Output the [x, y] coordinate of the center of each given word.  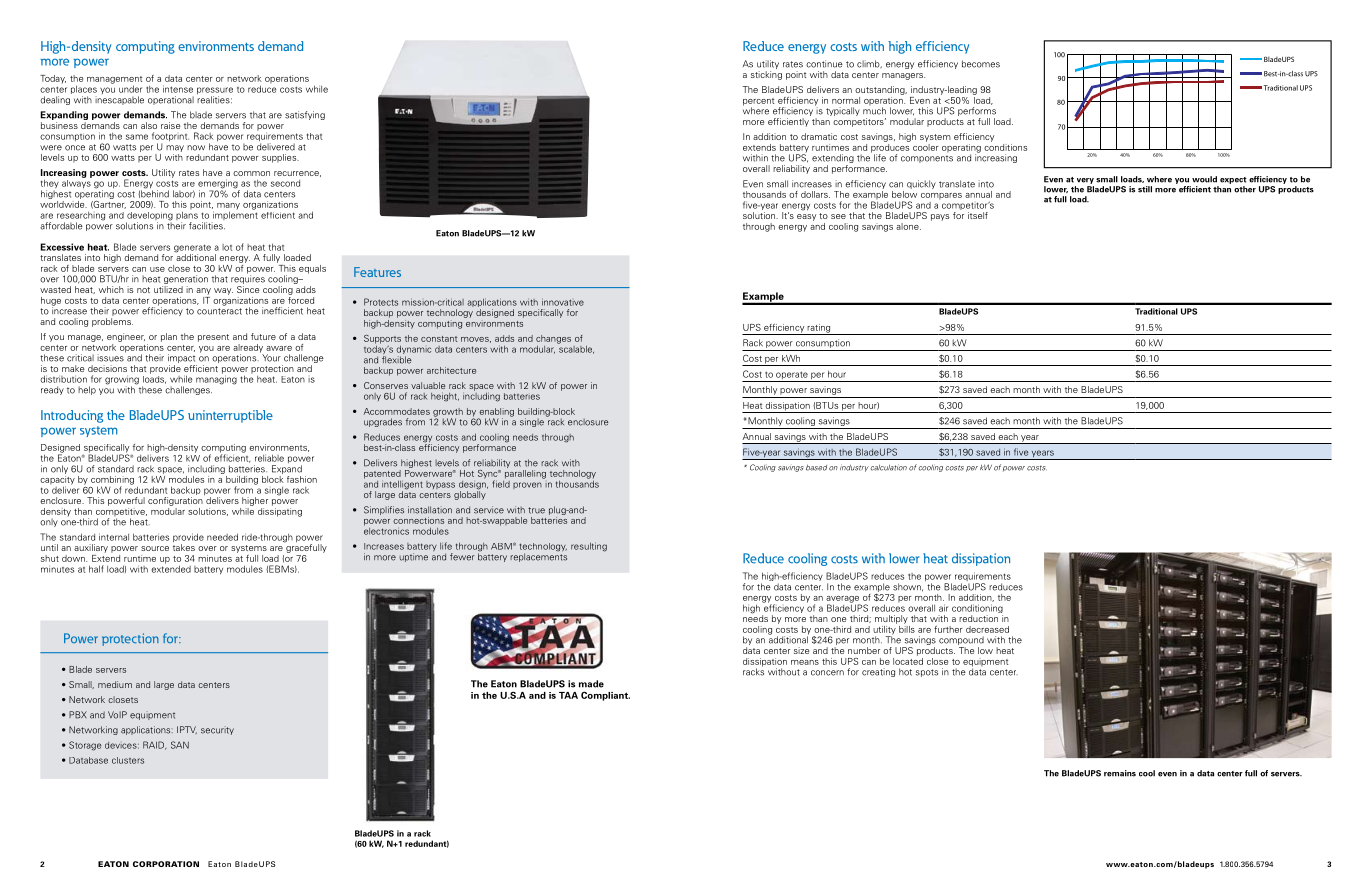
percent [759, 103]
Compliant [605, 696]
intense [178, 89]
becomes [981, 64]
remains [1120, 773]
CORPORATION [166, 864]
